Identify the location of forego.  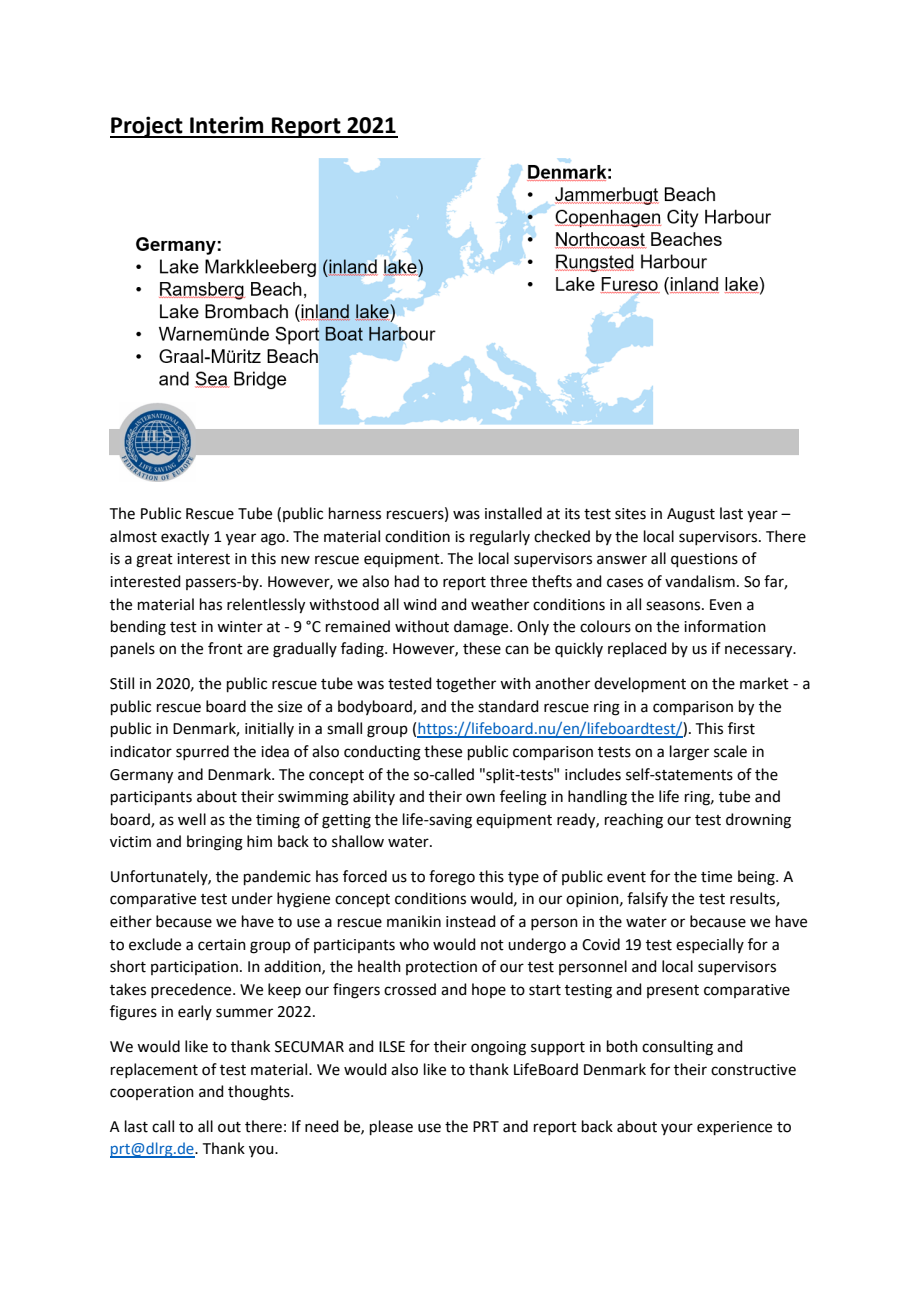
(452, 878).
